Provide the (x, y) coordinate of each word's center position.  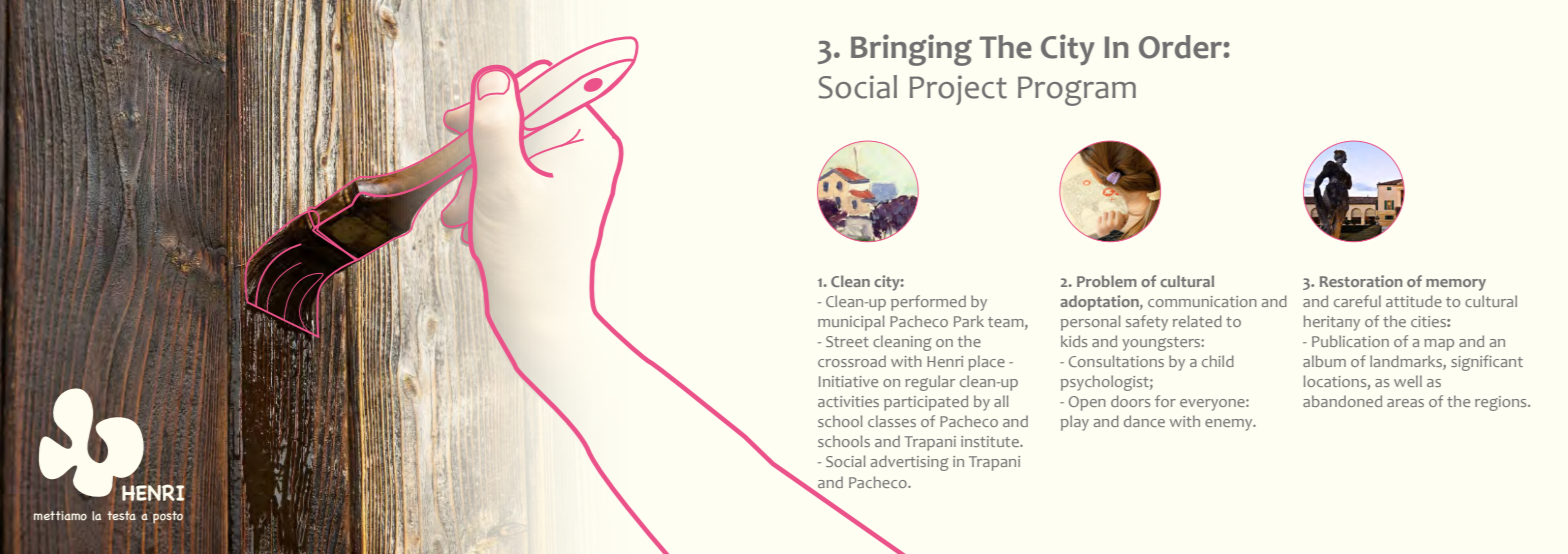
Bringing (911, 50)
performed (928, 303)
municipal (851, 323)
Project (958, 90)
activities (848, 401)
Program (1077, 91)
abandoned (1342, 401)
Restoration (1361, 281)
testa (121, 515)
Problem (1107, 281)
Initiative (848, 381)
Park (969, 321)
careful (1357, 301)
